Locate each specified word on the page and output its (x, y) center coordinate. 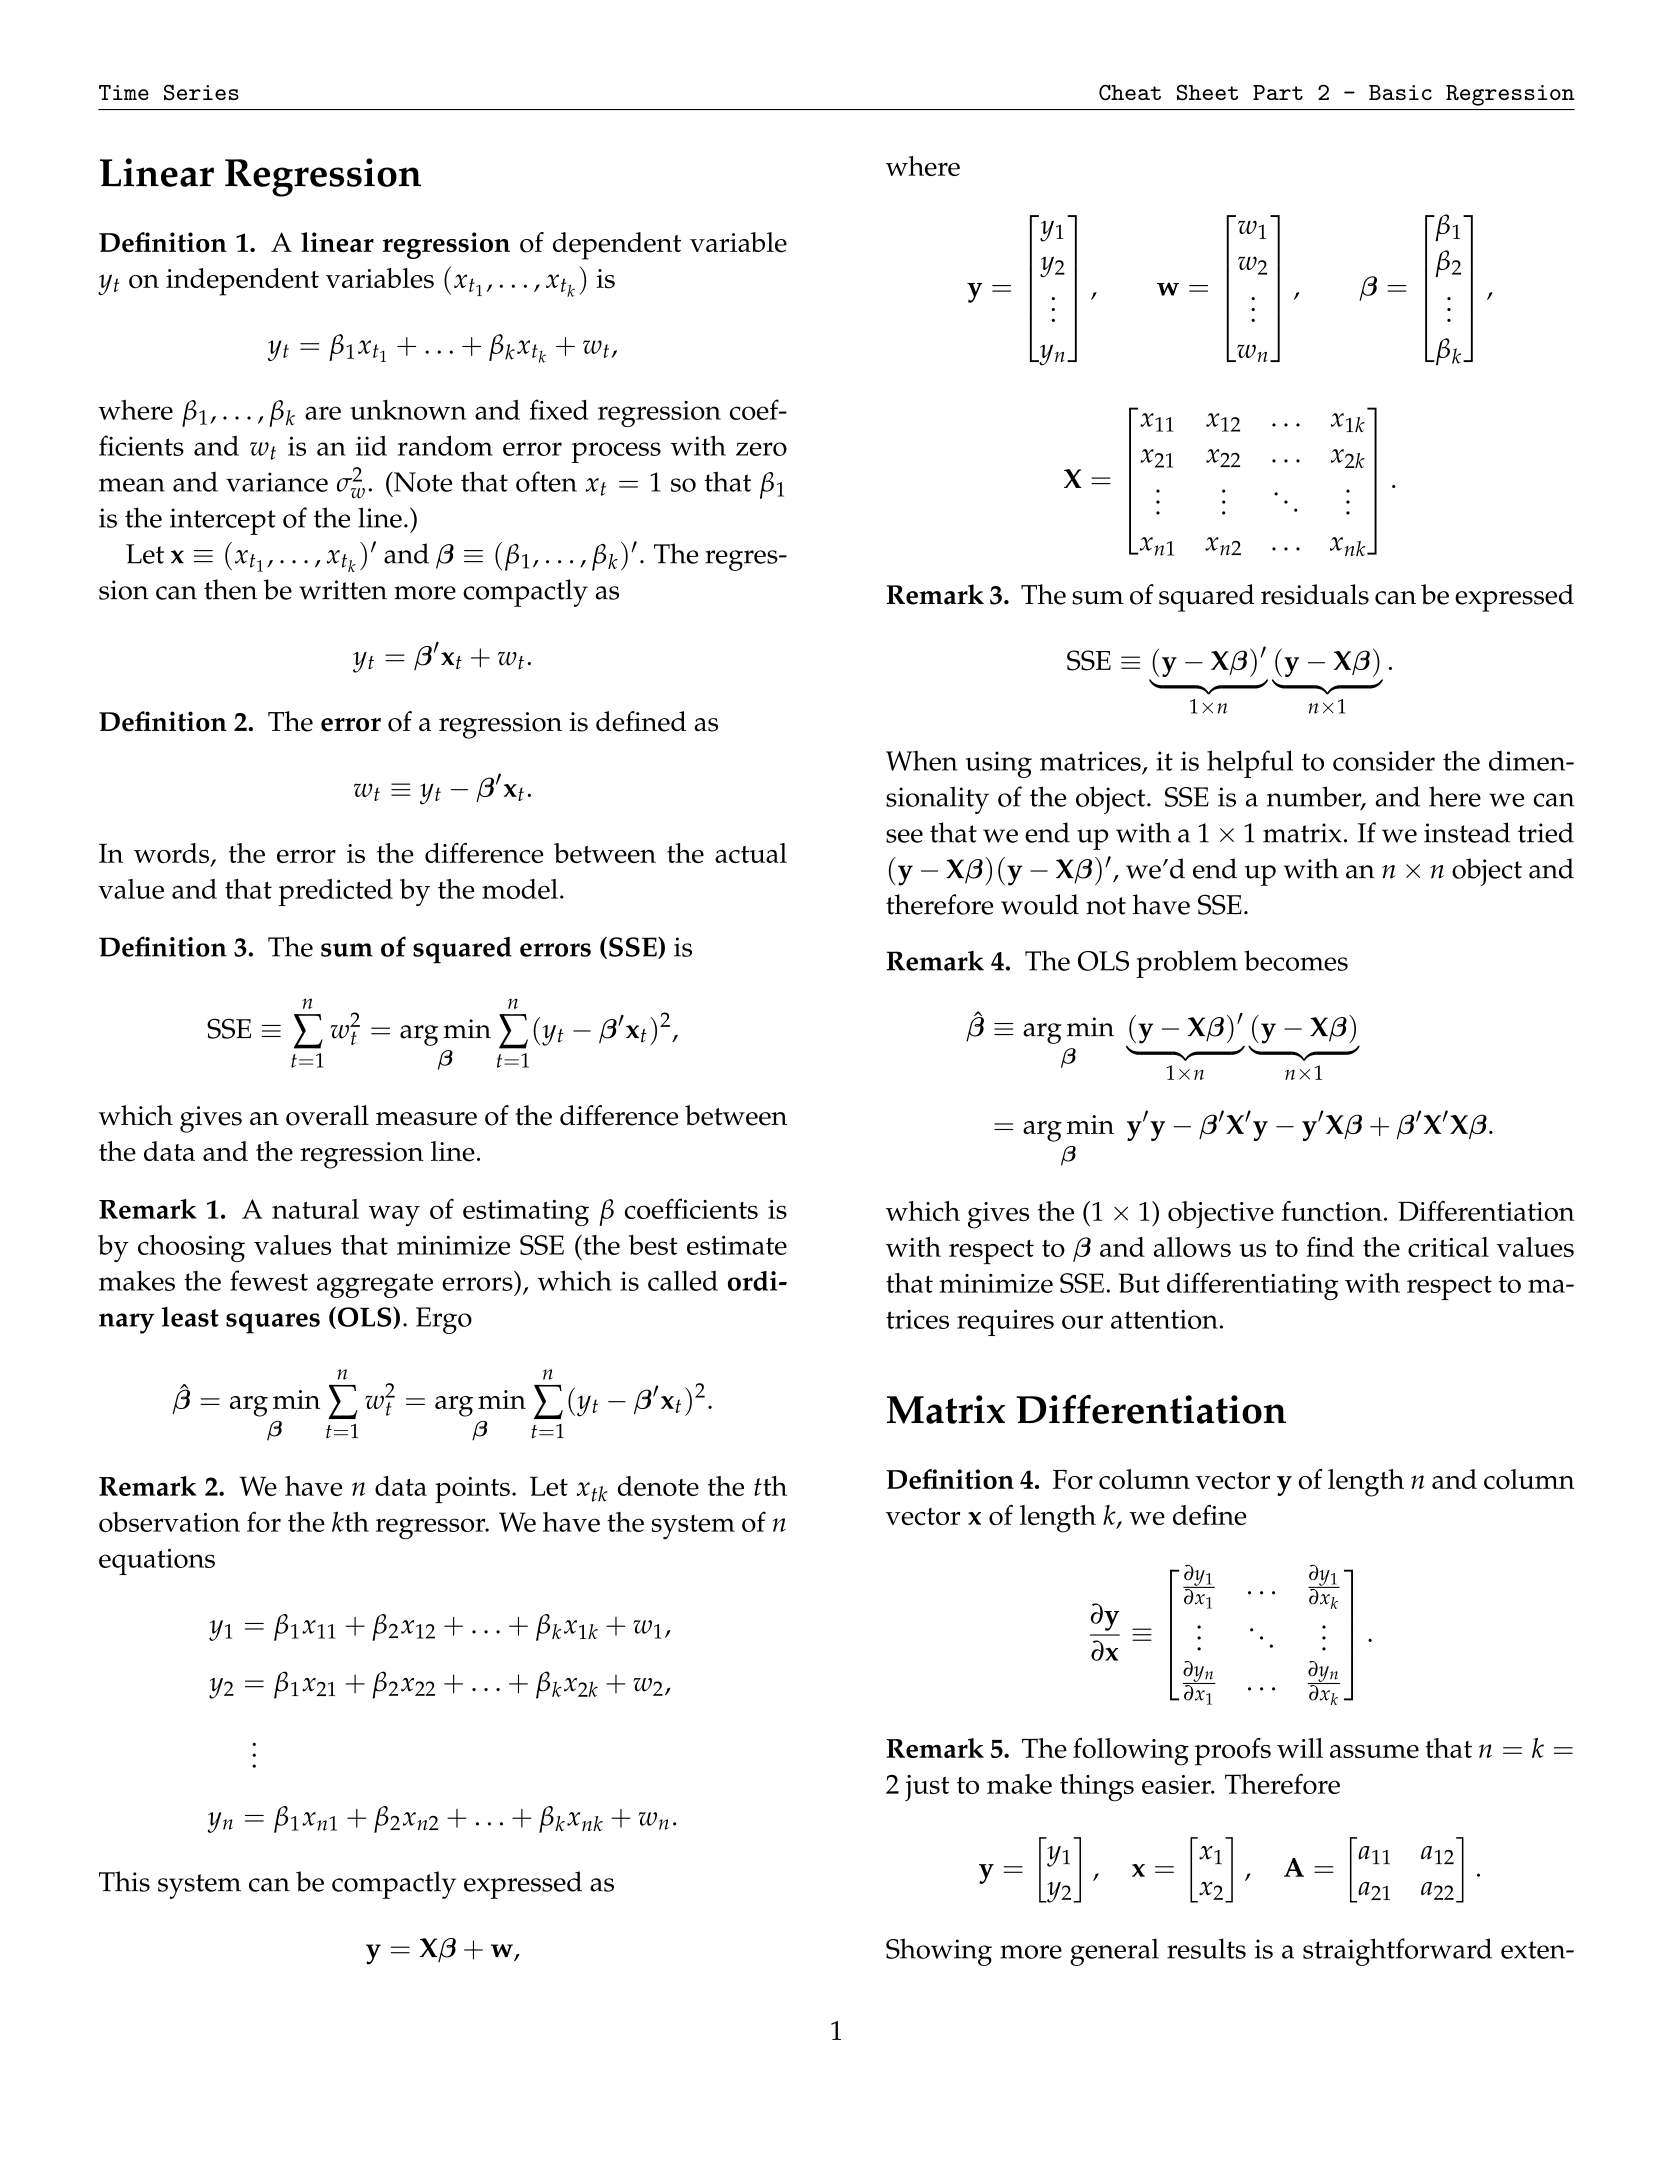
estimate (737, 1245)
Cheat (1130, 92)
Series (201, 92)
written (343, 590)
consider (1384, 760)
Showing (939, 1952)
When (921, 760)
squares (273, 1323)
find (1330, 1247)
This (124, 1881)
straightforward (1397, 1952)
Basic (1400, 92)
